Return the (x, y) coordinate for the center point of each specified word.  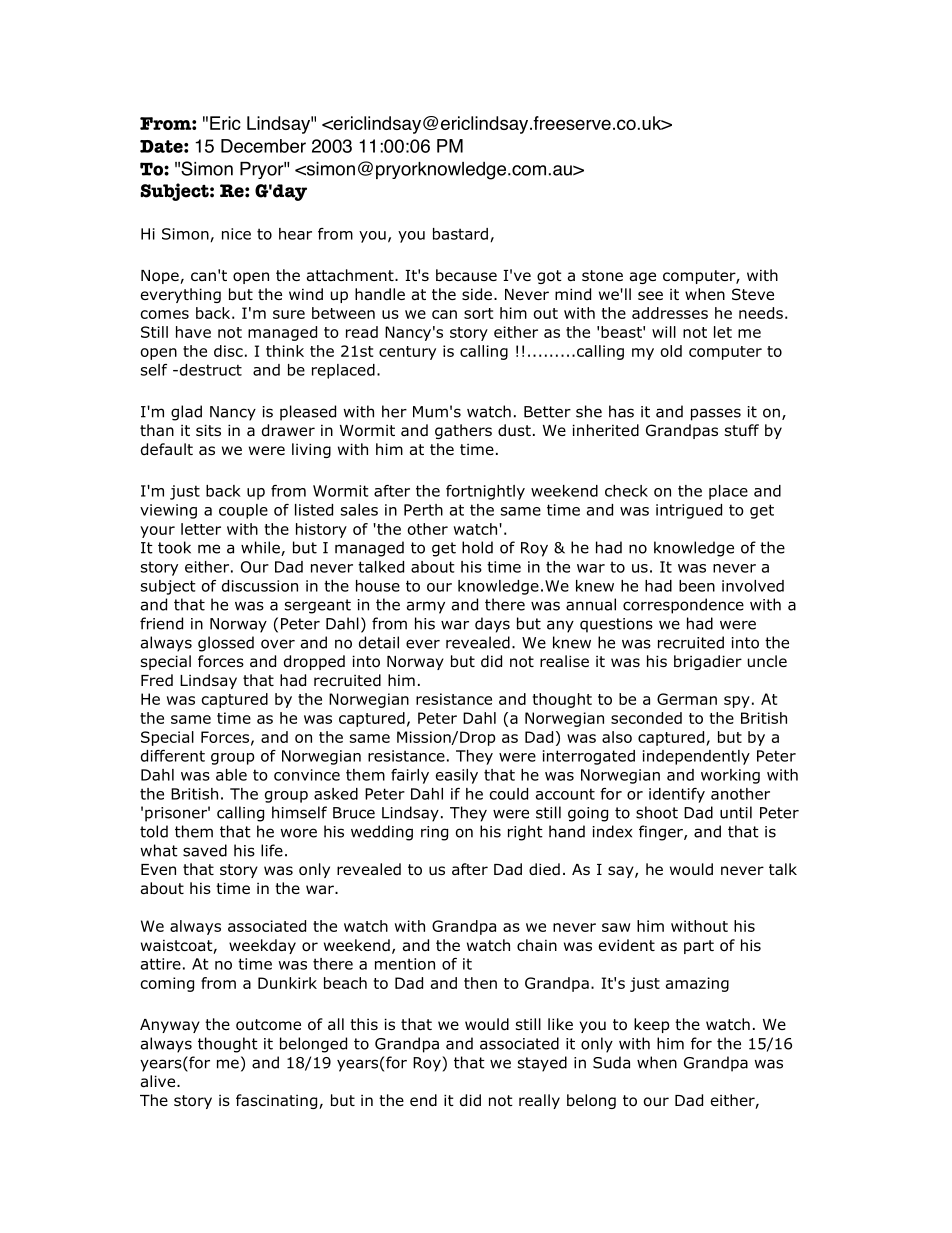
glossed (226, 644)
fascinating (278, 1101)
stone (602, 276)
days (492, 625)
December (263, 146)
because (466, 275)
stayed (542, 1064)
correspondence (683, 606)
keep (652, 1025)
